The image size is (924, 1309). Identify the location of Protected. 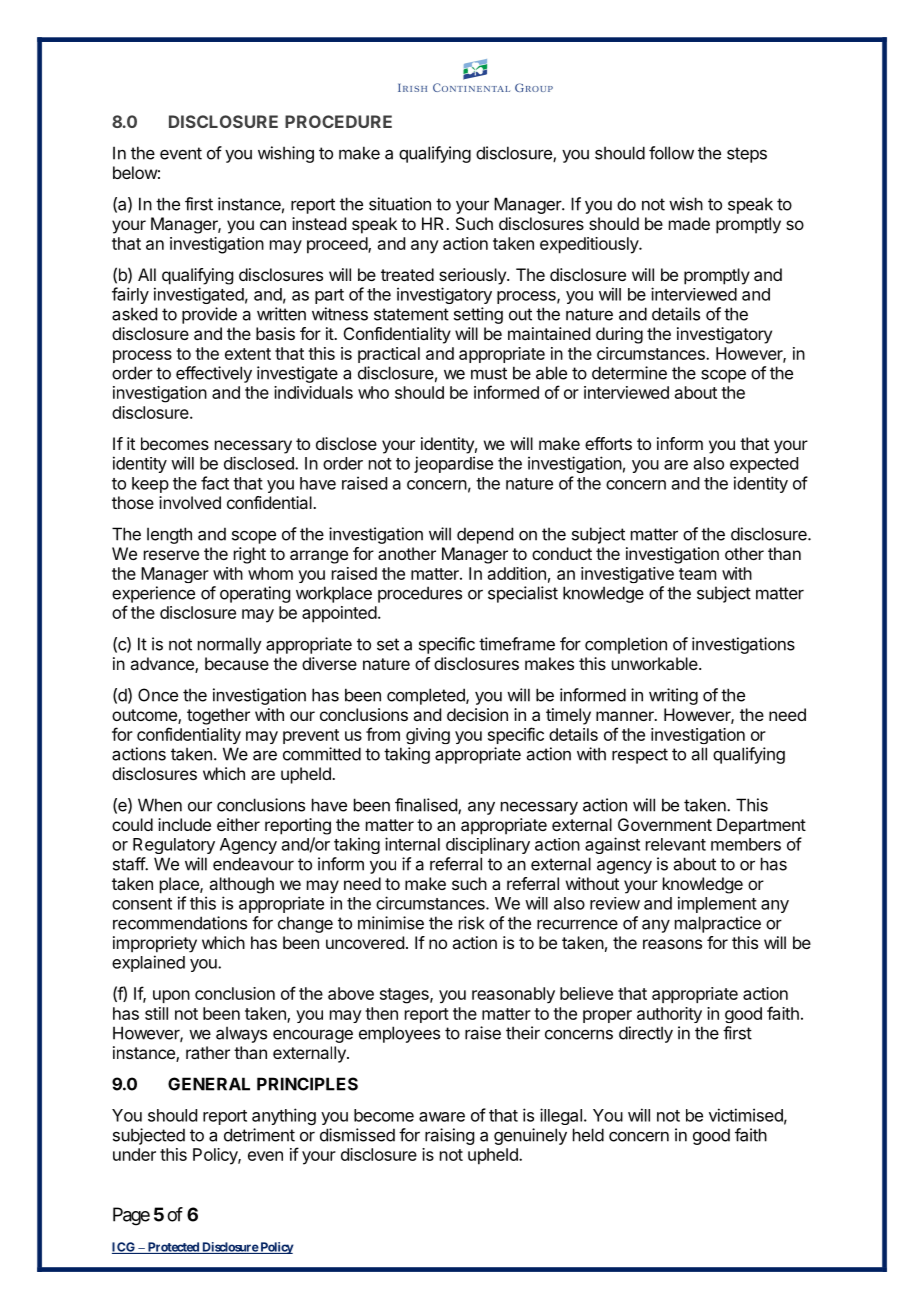
(173, 1248).
